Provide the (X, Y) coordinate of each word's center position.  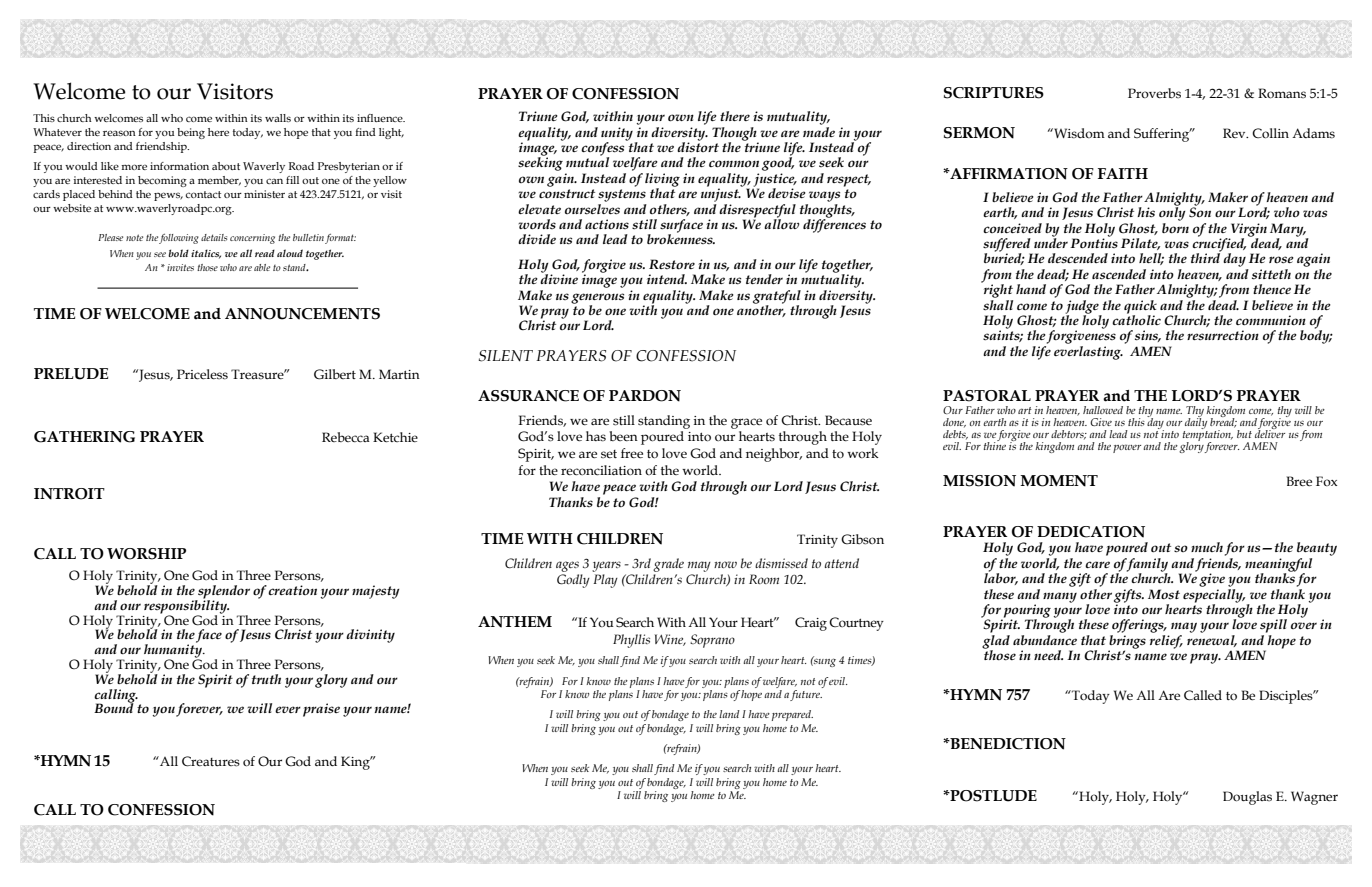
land (729, 714)
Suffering (1163, 135)
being (191, 133)
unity (617, 135)
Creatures (211, 761)
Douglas (1247, 798)
